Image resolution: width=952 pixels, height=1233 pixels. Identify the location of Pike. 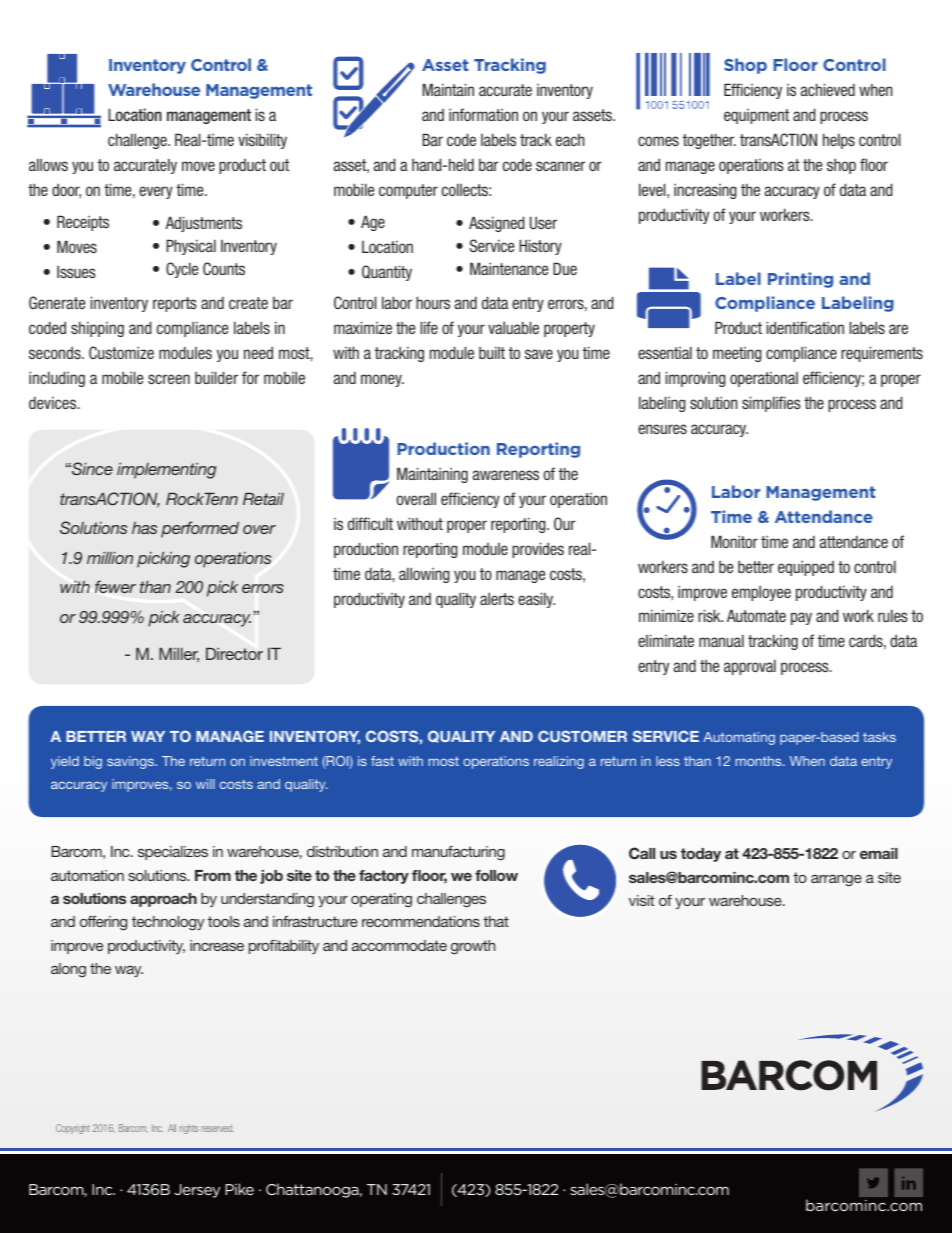
(239, 1189).
